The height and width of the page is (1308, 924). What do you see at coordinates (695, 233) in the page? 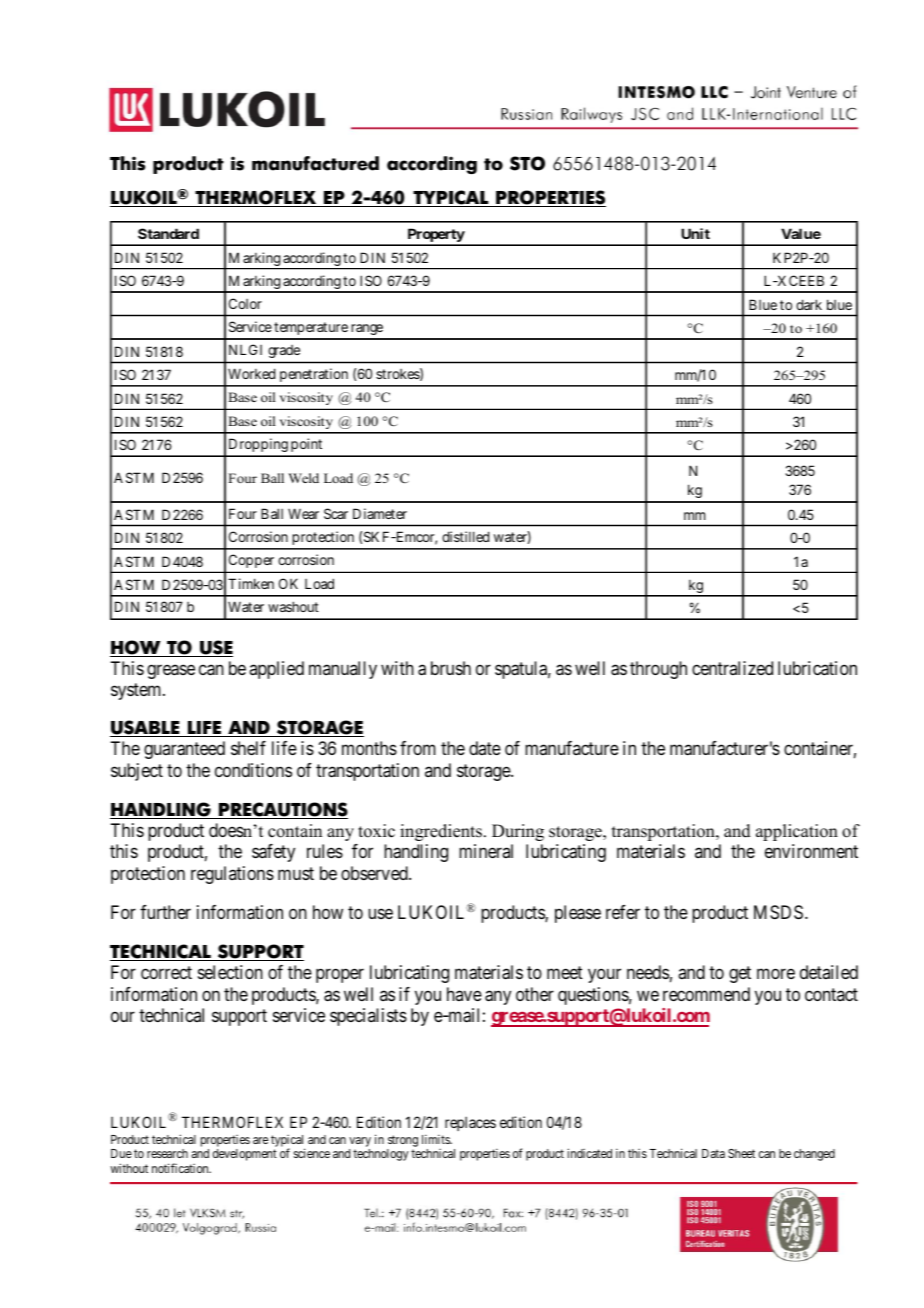
I see `Unit` at bounding box center [695, 233].
